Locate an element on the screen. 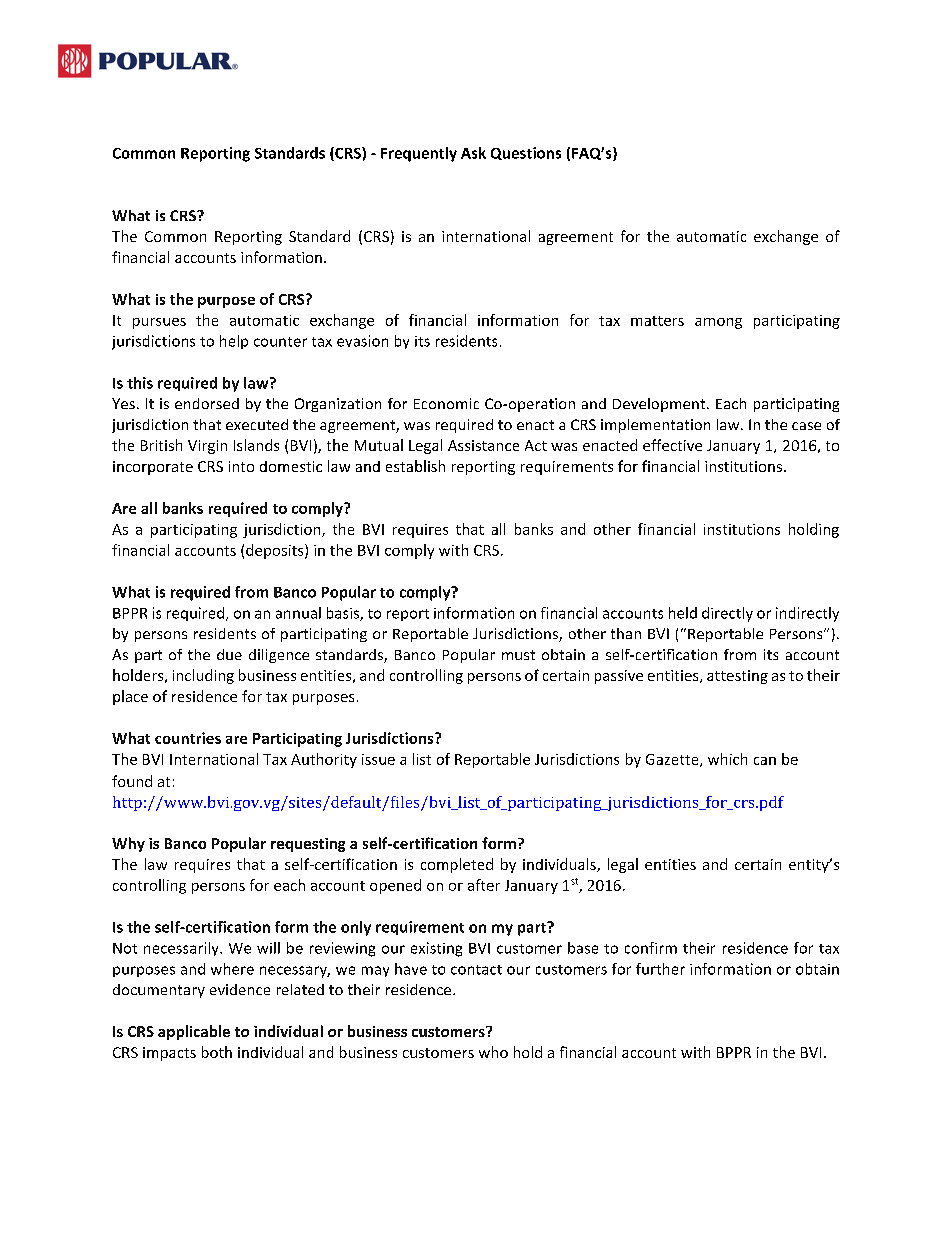 The width and height of the screenshot is (952, 1233). Ask is located at coordinates (473, 153).
